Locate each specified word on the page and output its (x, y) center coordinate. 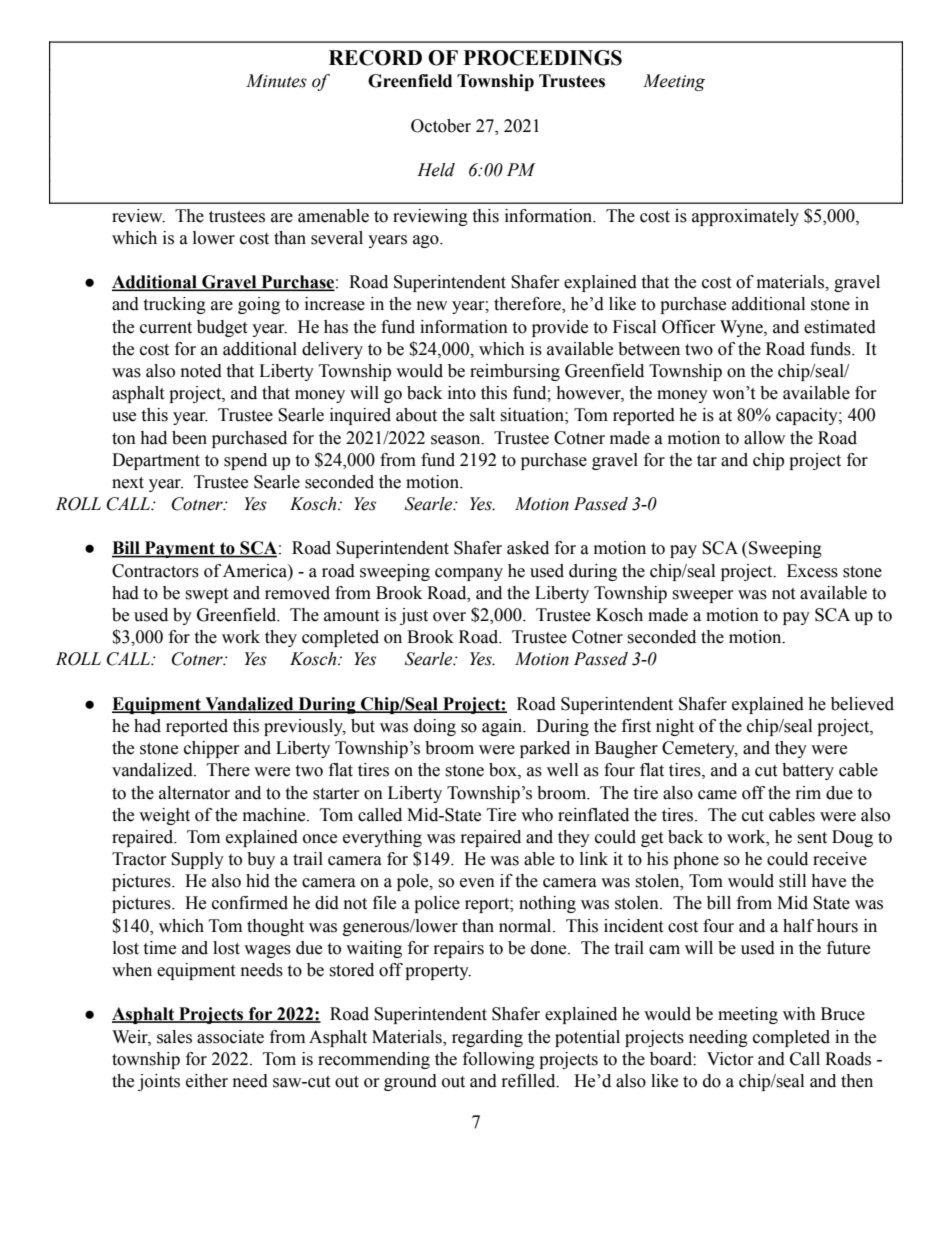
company (469, 574)
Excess (812, 571)
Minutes (276, 81)
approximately (745, 217)
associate (230, 1037)
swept (206, 595)
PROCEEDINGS (543, 58)
